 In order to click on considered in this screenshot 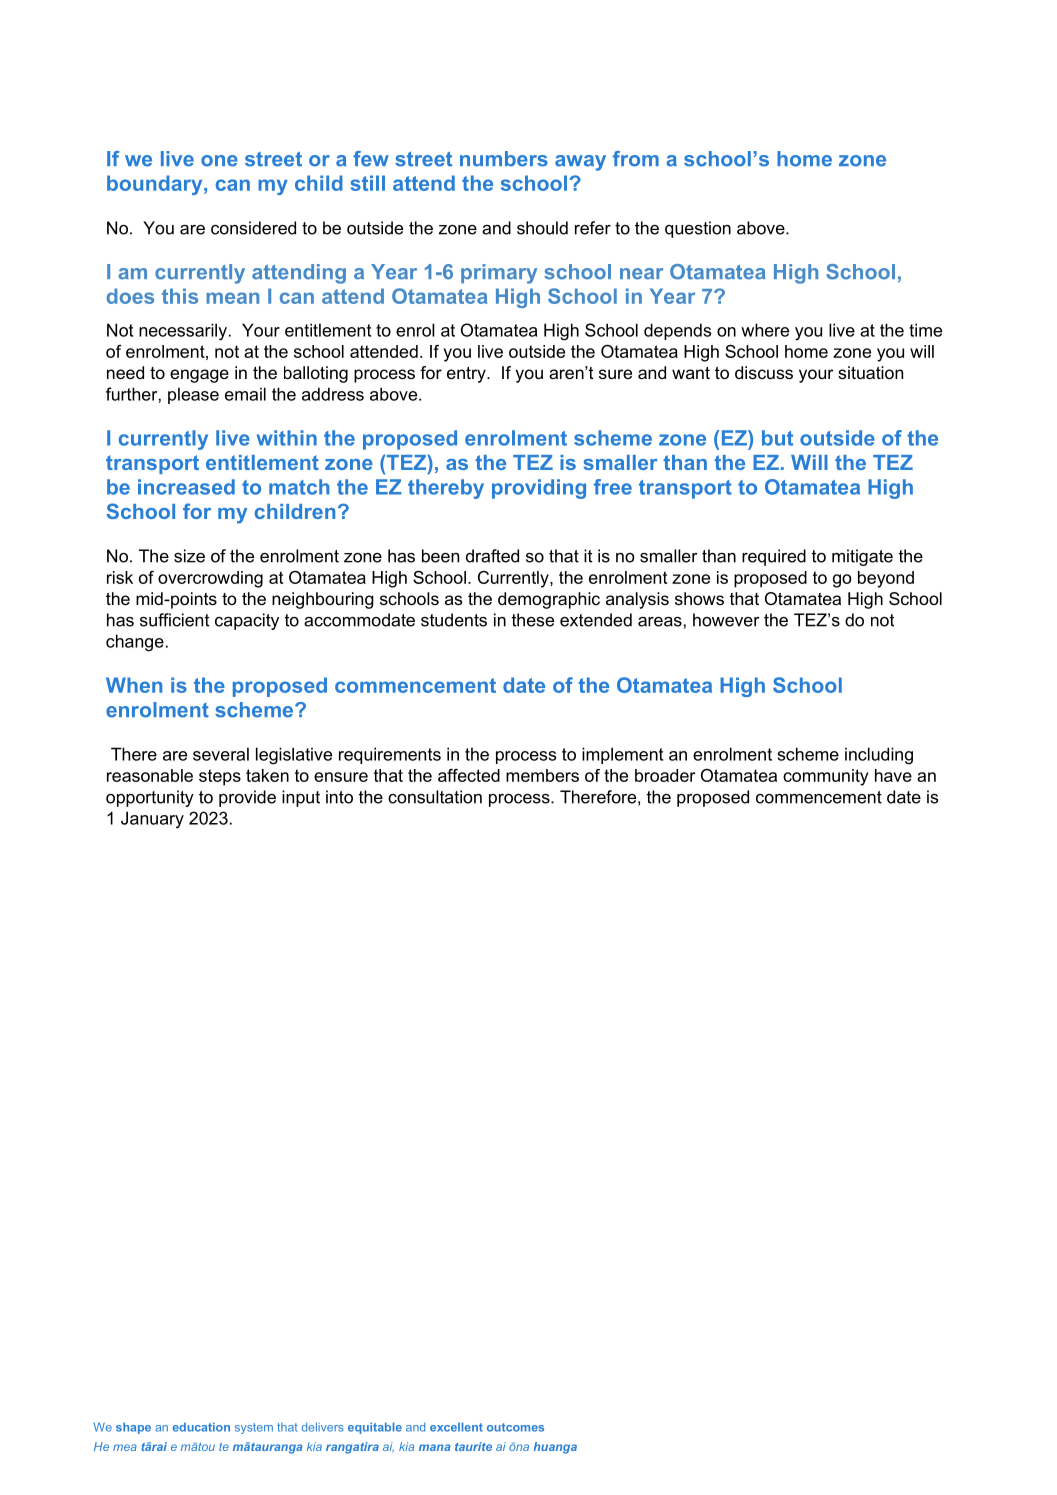, I will do `click(253, 228)`.
